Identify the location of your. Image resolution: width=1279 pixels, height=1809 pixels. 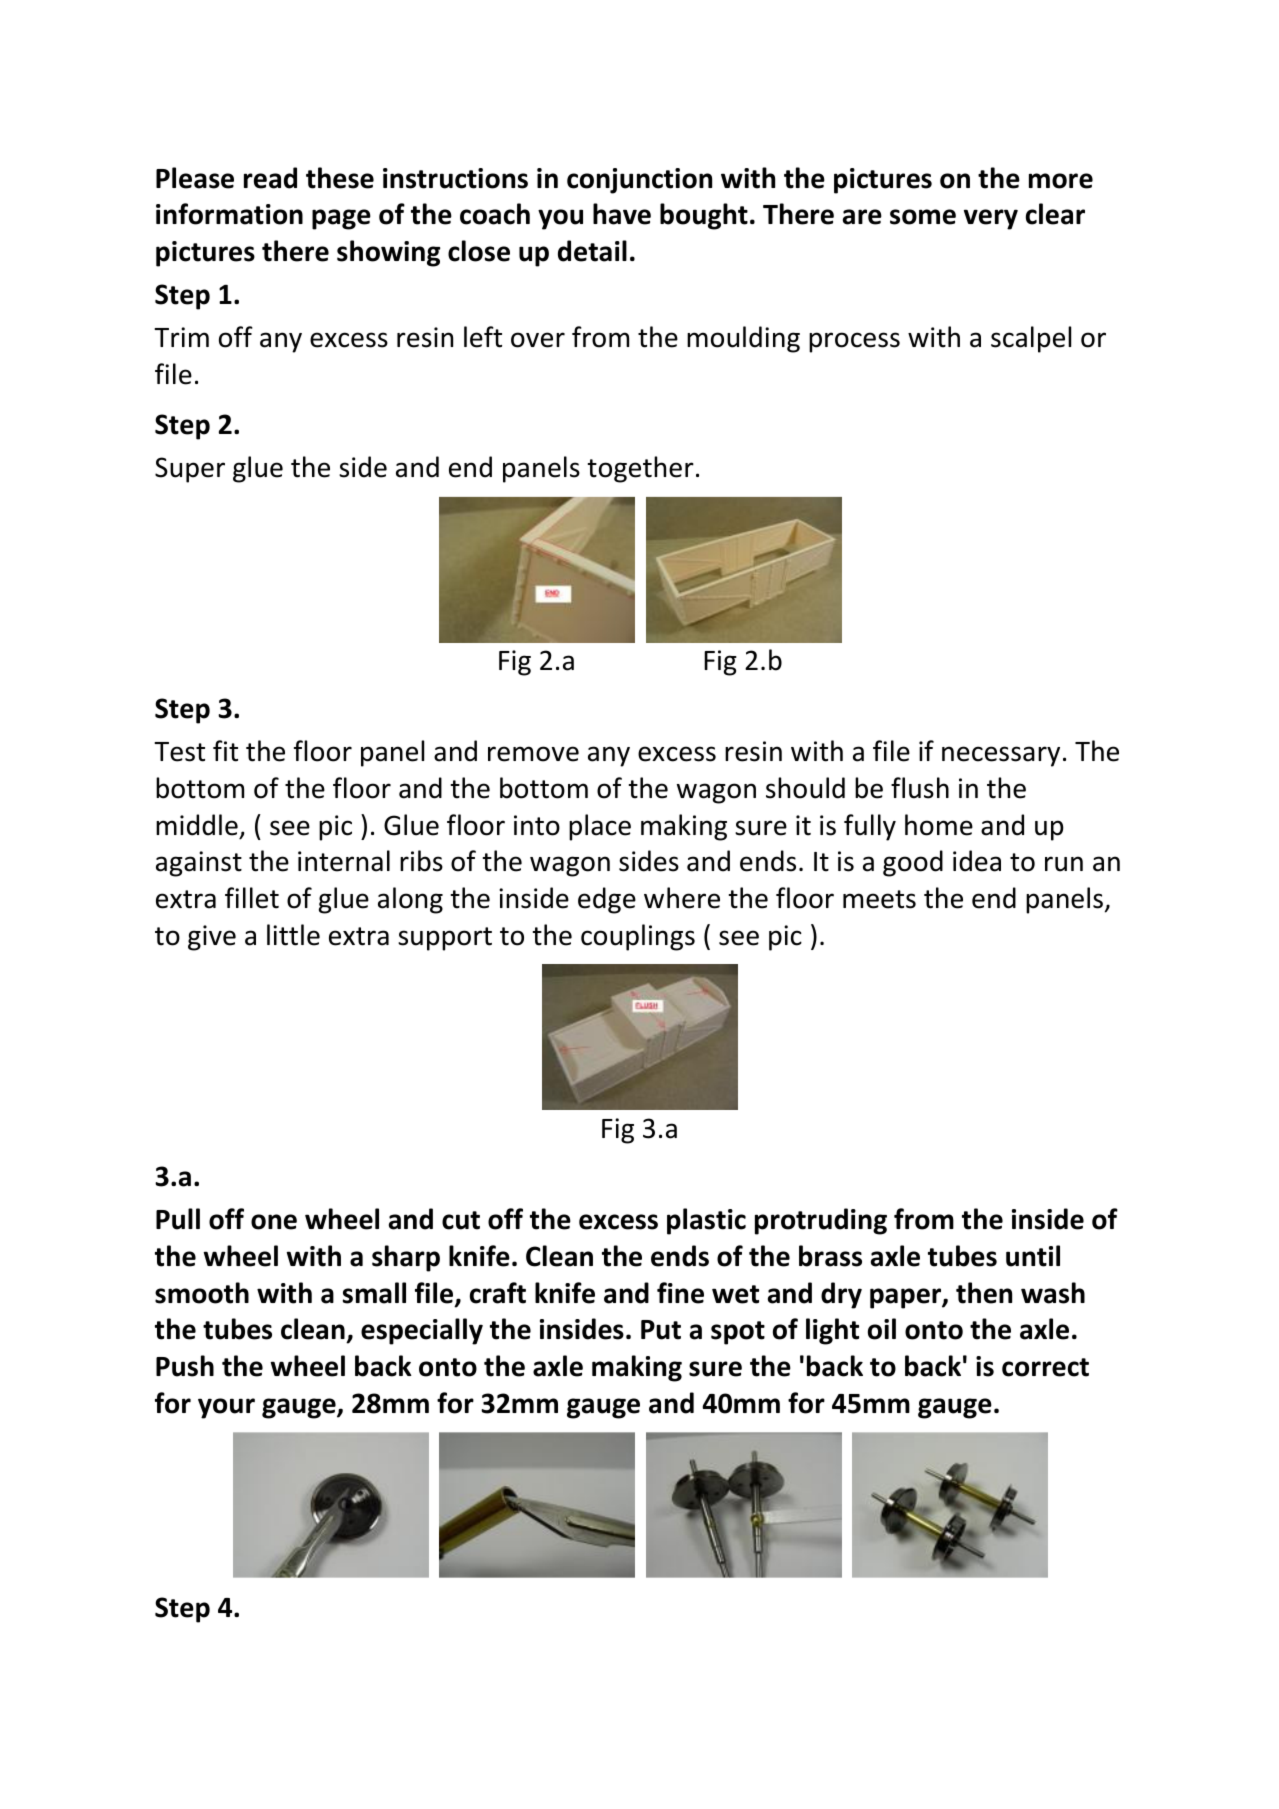
(226, 1408).
